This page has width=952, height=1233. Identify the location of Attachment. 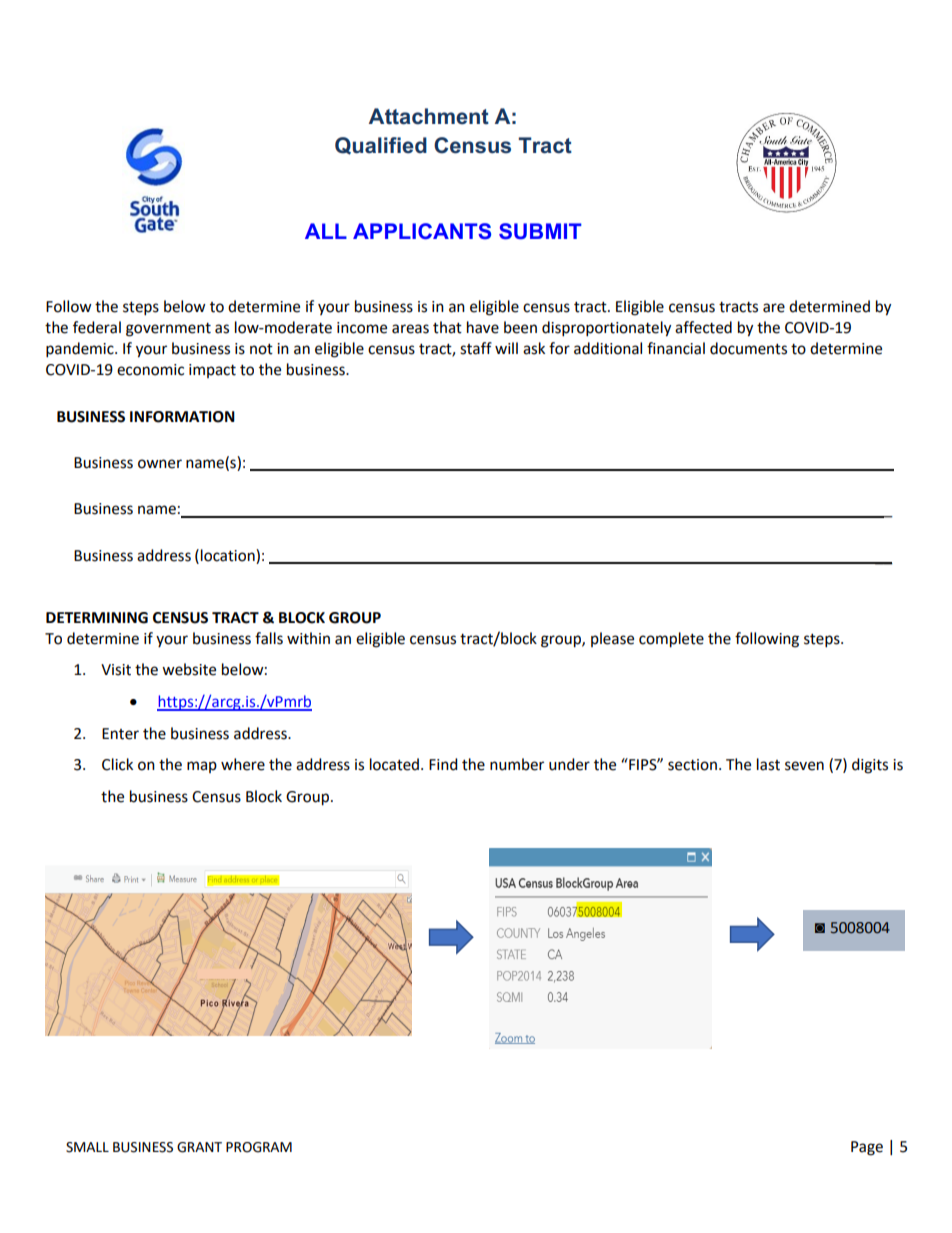
(429, 116).
